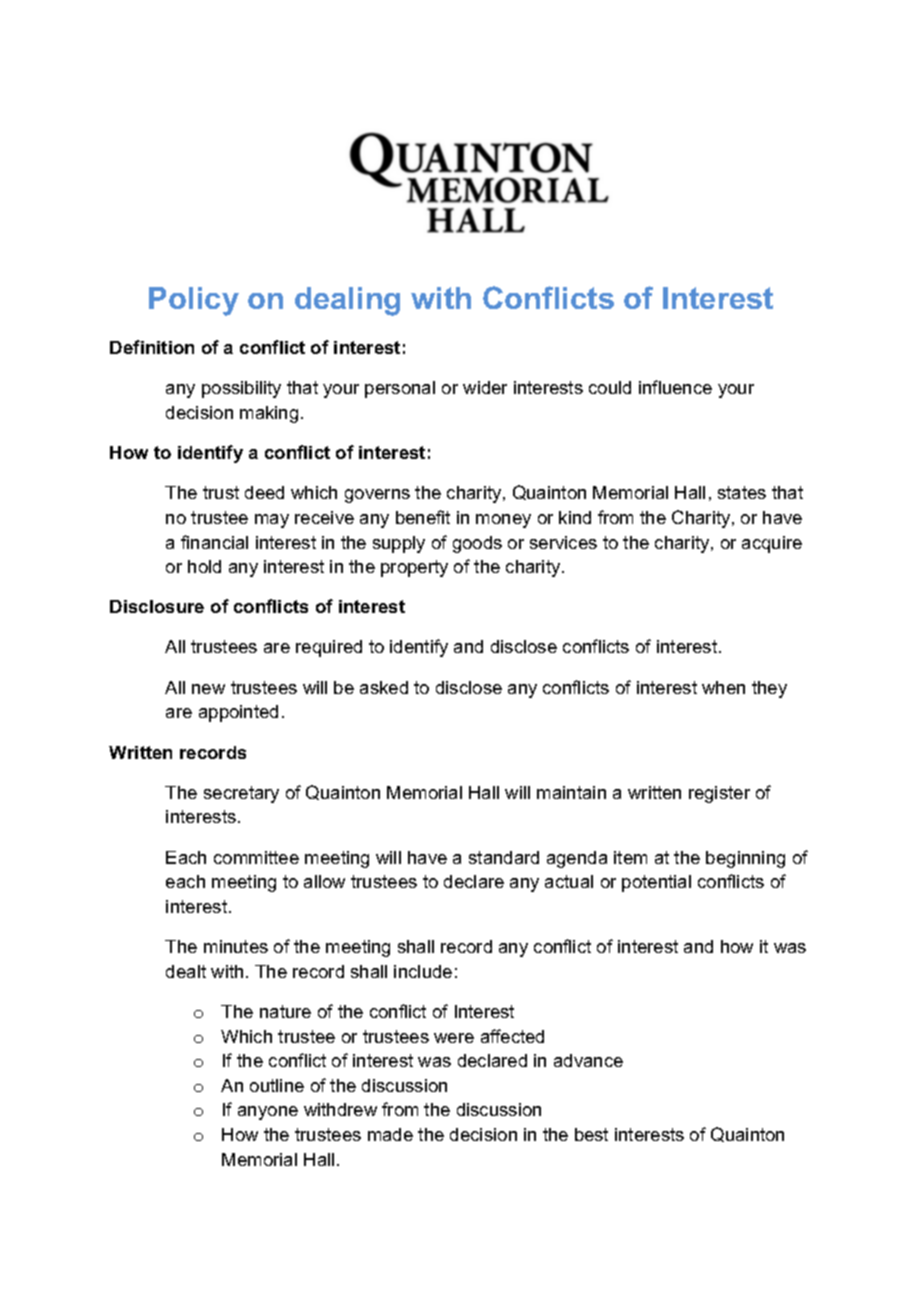 The width and height of the screenshot is (924, 1308). What do you see at coordinates (268, 1113) in the screenshot?
I see `anyone` at bounding box center [268, 1113].
